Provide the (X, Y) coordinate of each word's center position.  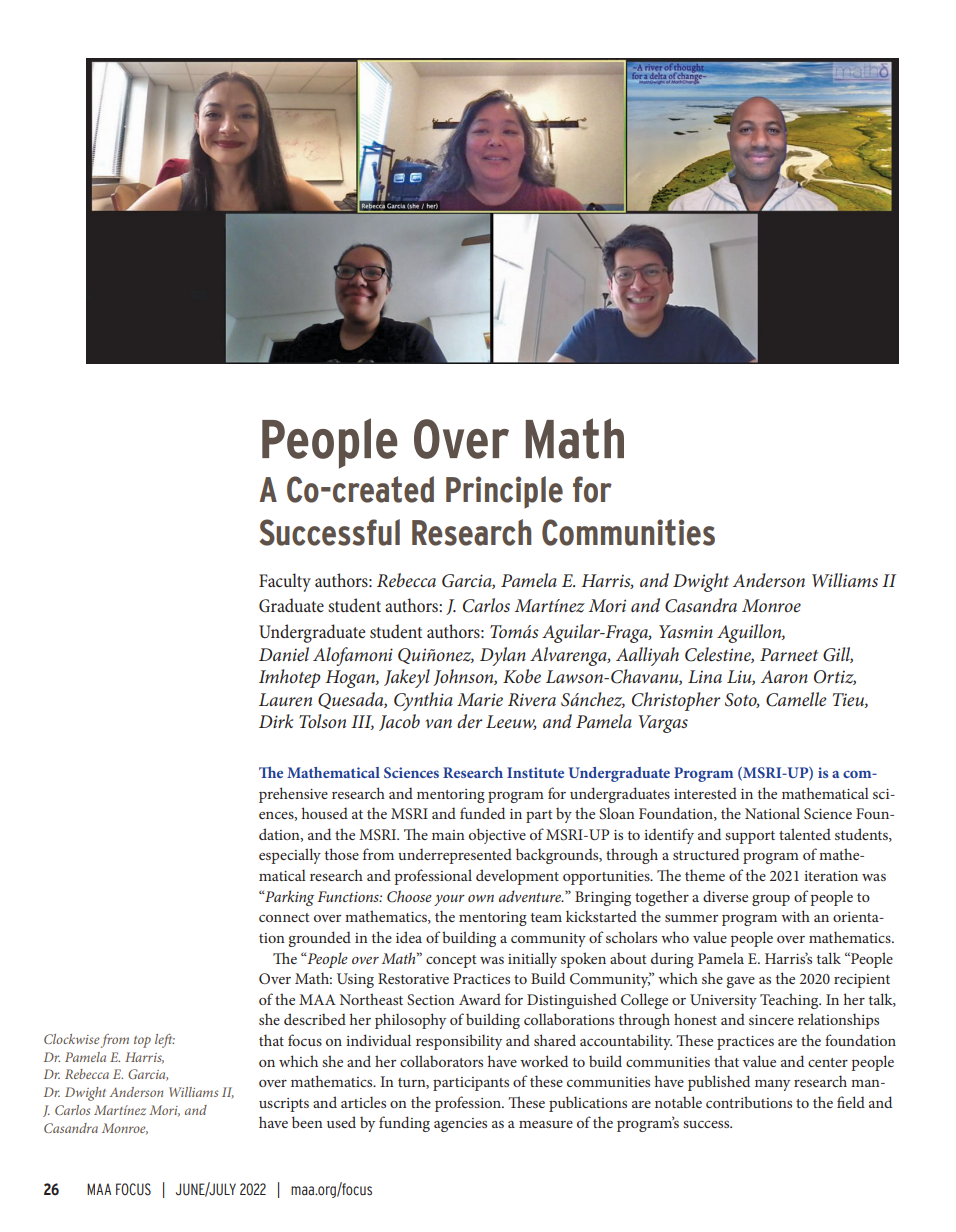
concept (451, 961)
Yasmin (686, 631)
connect (284, 917)
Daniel (284, 654)
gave (740, 982)
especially (290, 856)
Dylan (503, 656)
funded (482, 813)
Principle (504, 492)
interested (705, 793)
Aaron (784, 676)
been (307, 1122)
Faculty (285, 582)
